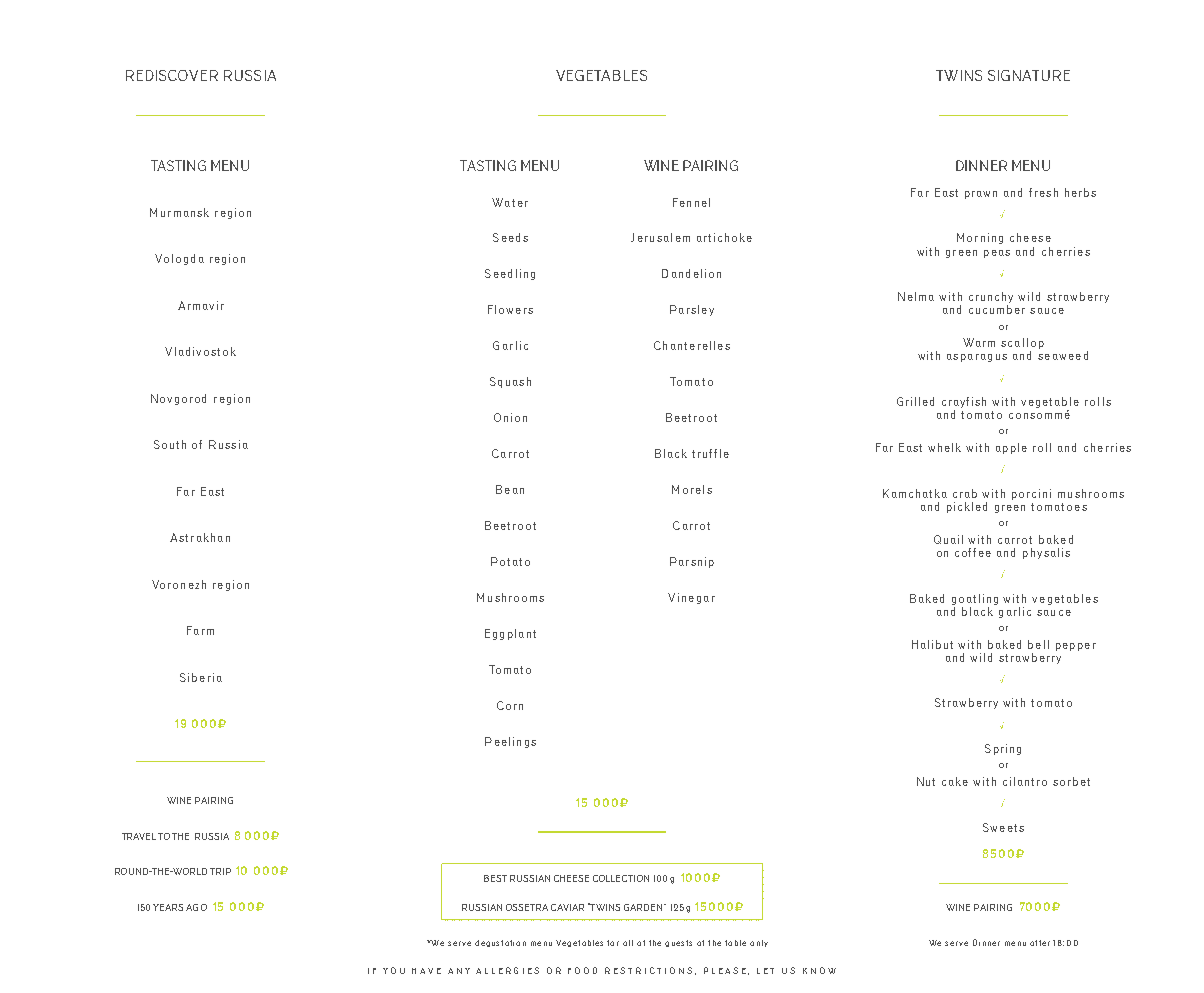 This screenshot has width=1204, height=993. Describe the element at coordinates (172, 75) in the screenshot. I see `REDISCOVER` at that location.
